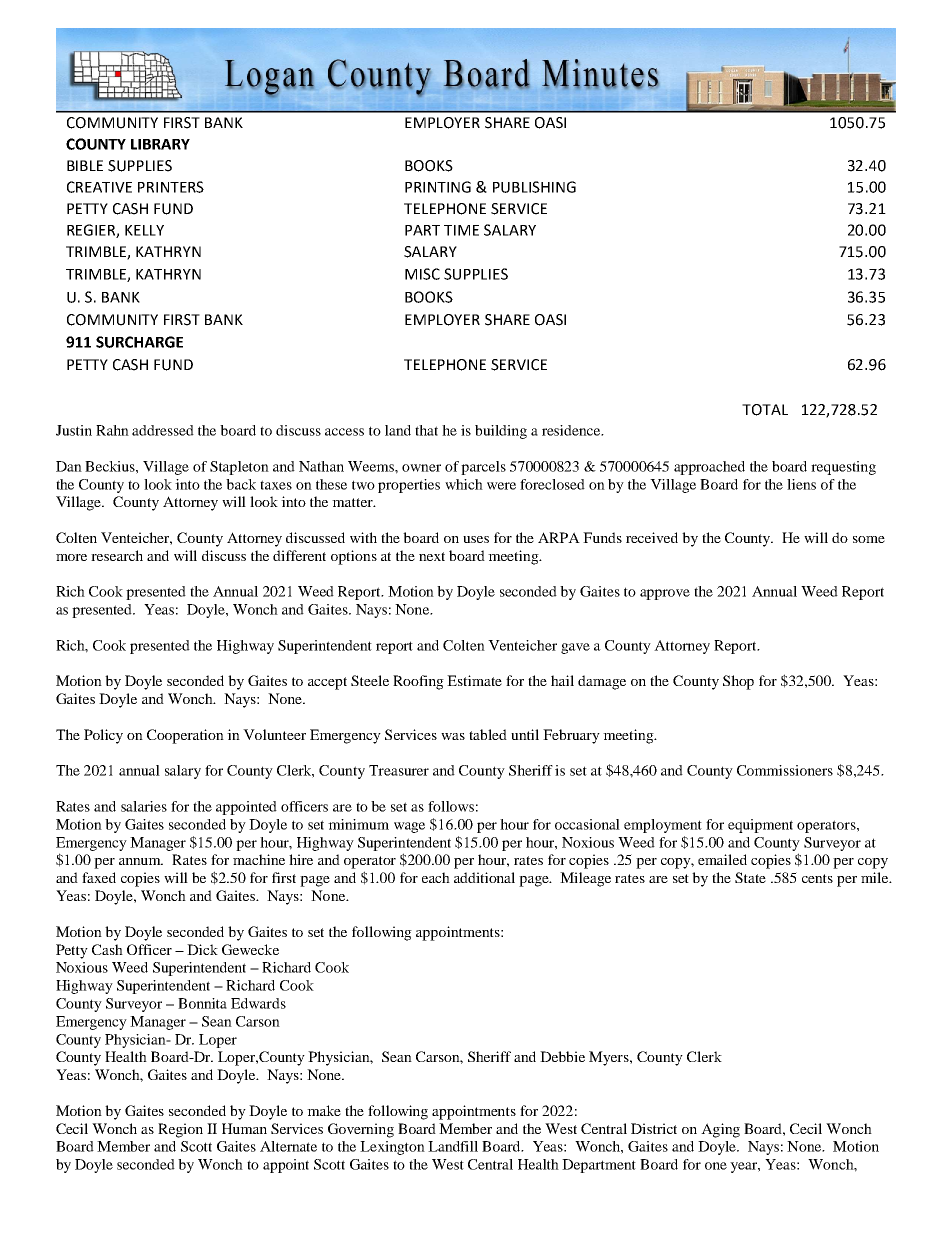 This screenshot has width=952, height=1233. Describe the element at coordinates (720, 1130) in the screenshot. I see `Aging` at that location.
